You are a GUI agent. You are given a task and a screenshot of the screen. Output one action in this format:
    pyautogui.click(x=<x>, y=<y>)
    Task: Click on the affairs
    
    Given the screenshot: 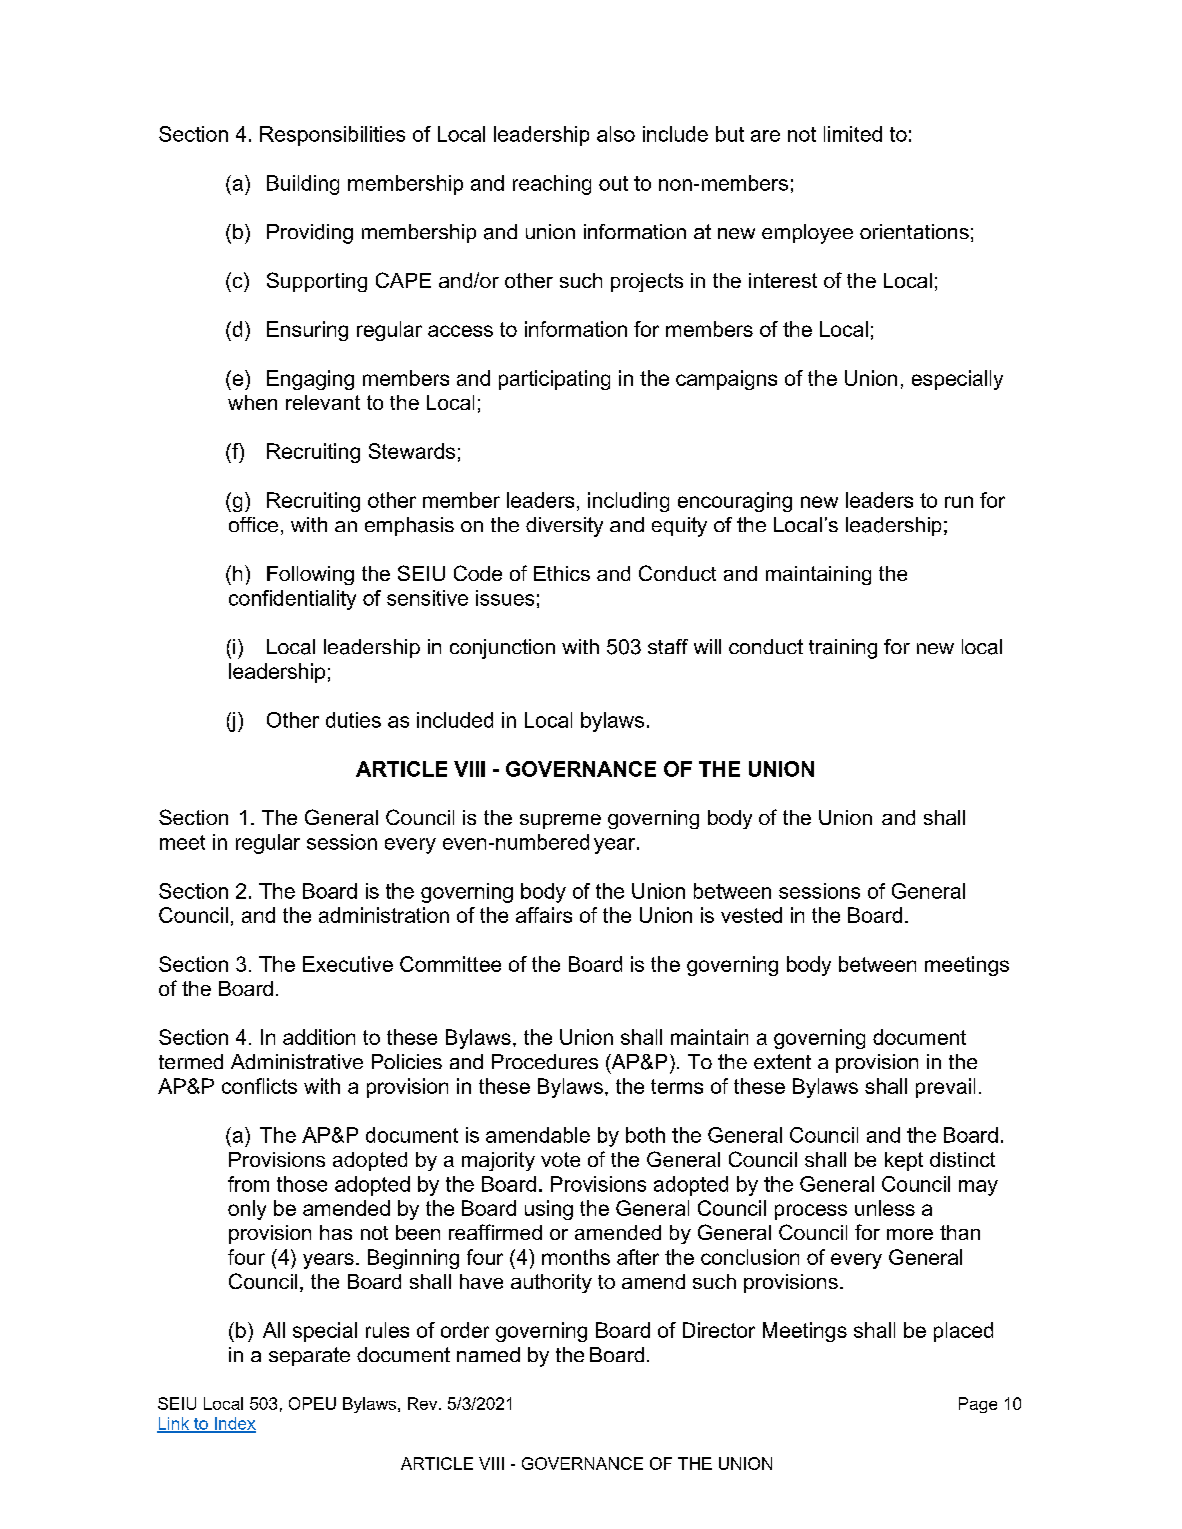 What is the action you would take?
    pyautogui.click(x=544, y=915)
